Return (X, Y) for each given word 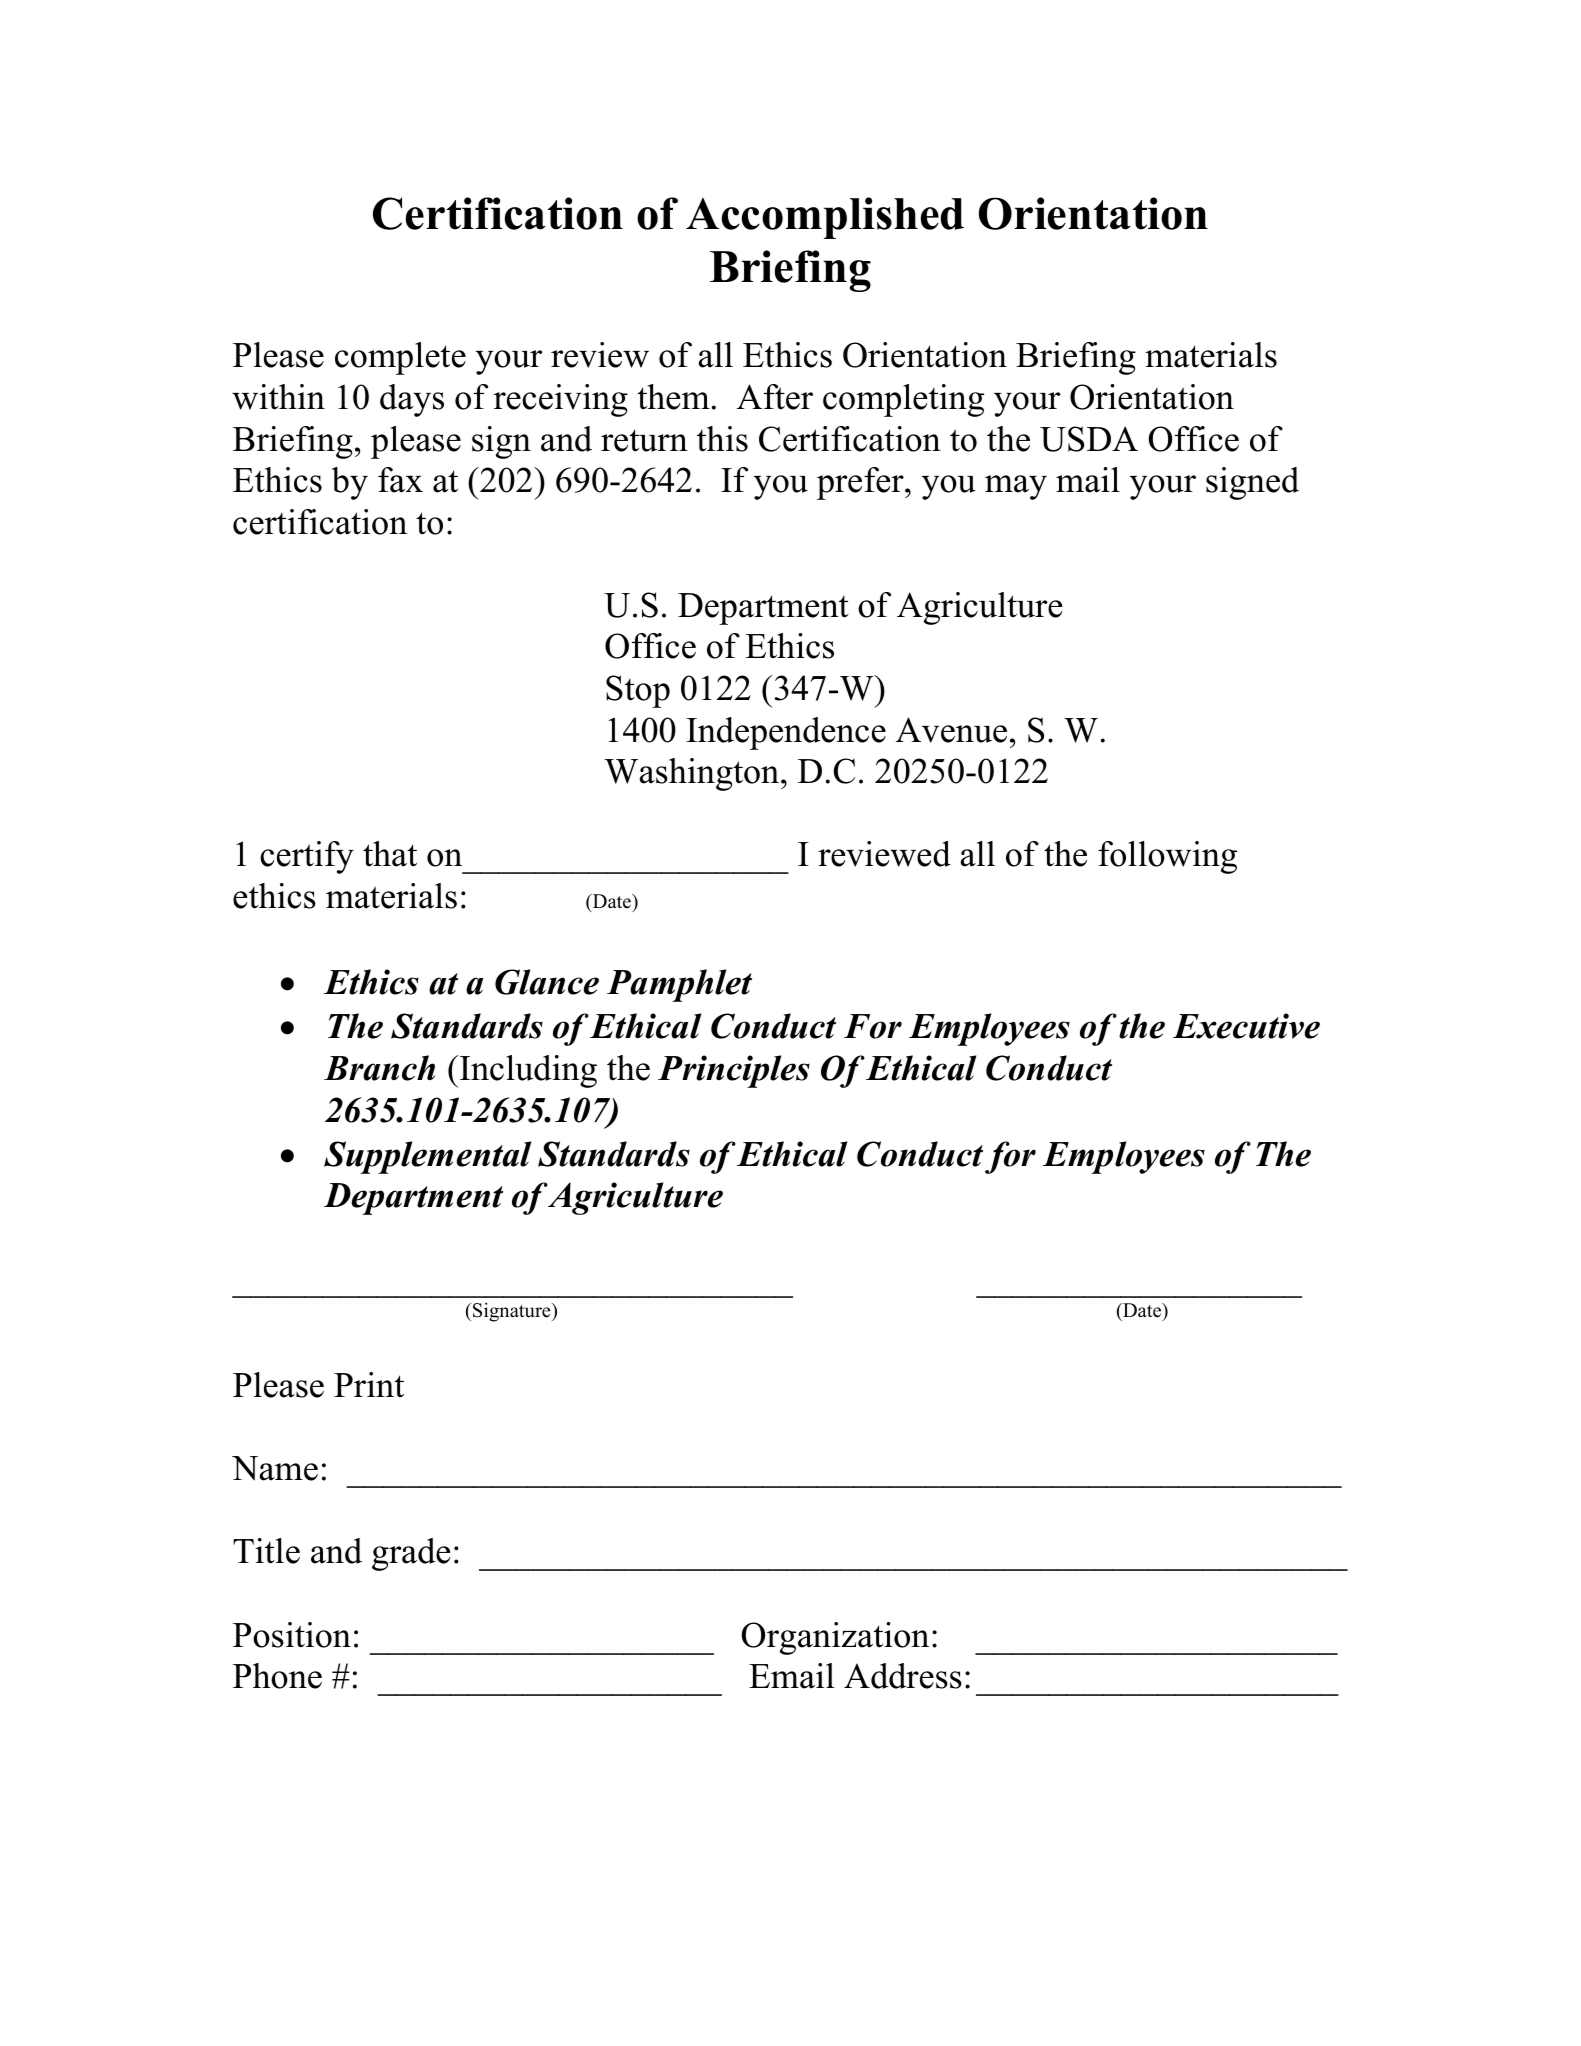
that (390, 854)
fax (400, 480)
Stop (638, 691)
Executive (1246, 1026)
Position (292, 1635)
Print (369, 1385)
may (1016, 487)
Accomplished (825, 218)
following (1167, 857)
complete (400, 358)
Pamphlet (679, 985)
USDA (1089, 439)
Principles (734, 1071)
